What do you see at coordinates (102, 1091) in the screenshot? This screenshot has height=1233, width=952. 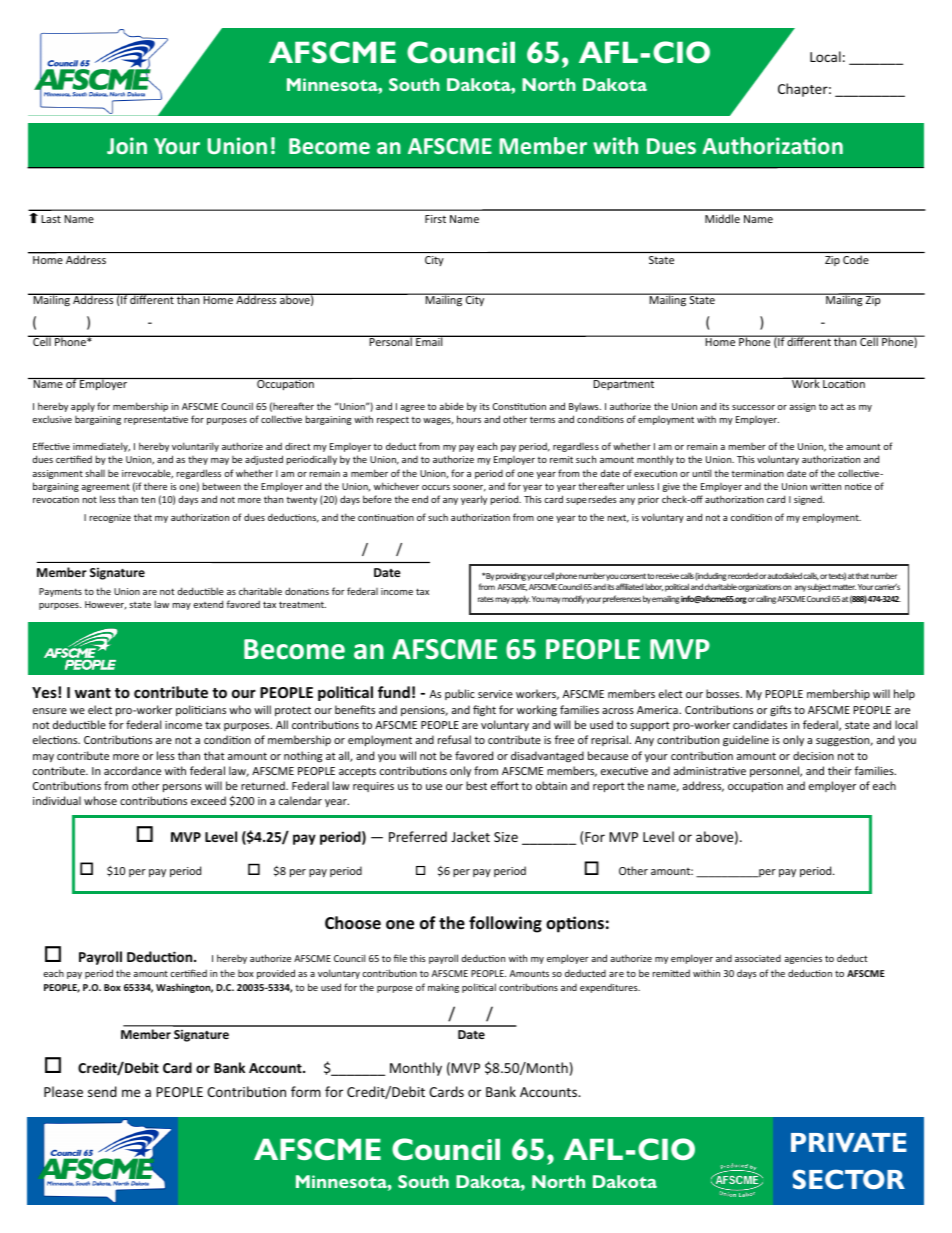 I see `send` at bounding box center [102, 1091].
